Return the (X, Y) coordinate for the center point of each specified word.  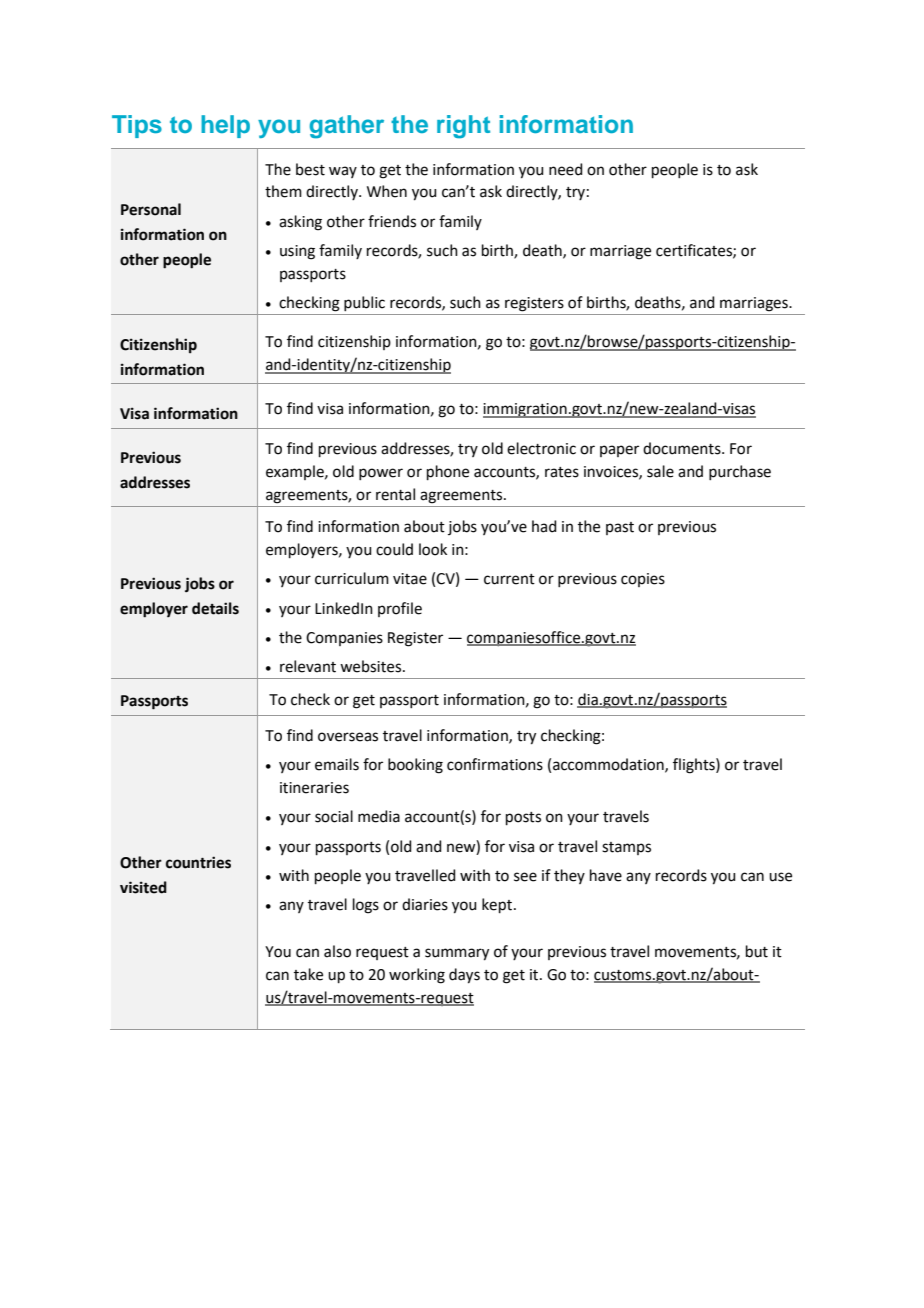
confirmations (495, 764)
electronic (541, 448)
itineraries (314, 788)
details (215, 608)
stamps (626, 848)
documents (683, 448)
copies (643, 580)
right (463, 127)
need (566, 169)
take (308, 974)
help (225, 126)
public (364, 303)
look (433, 549)
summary (457, 954)
